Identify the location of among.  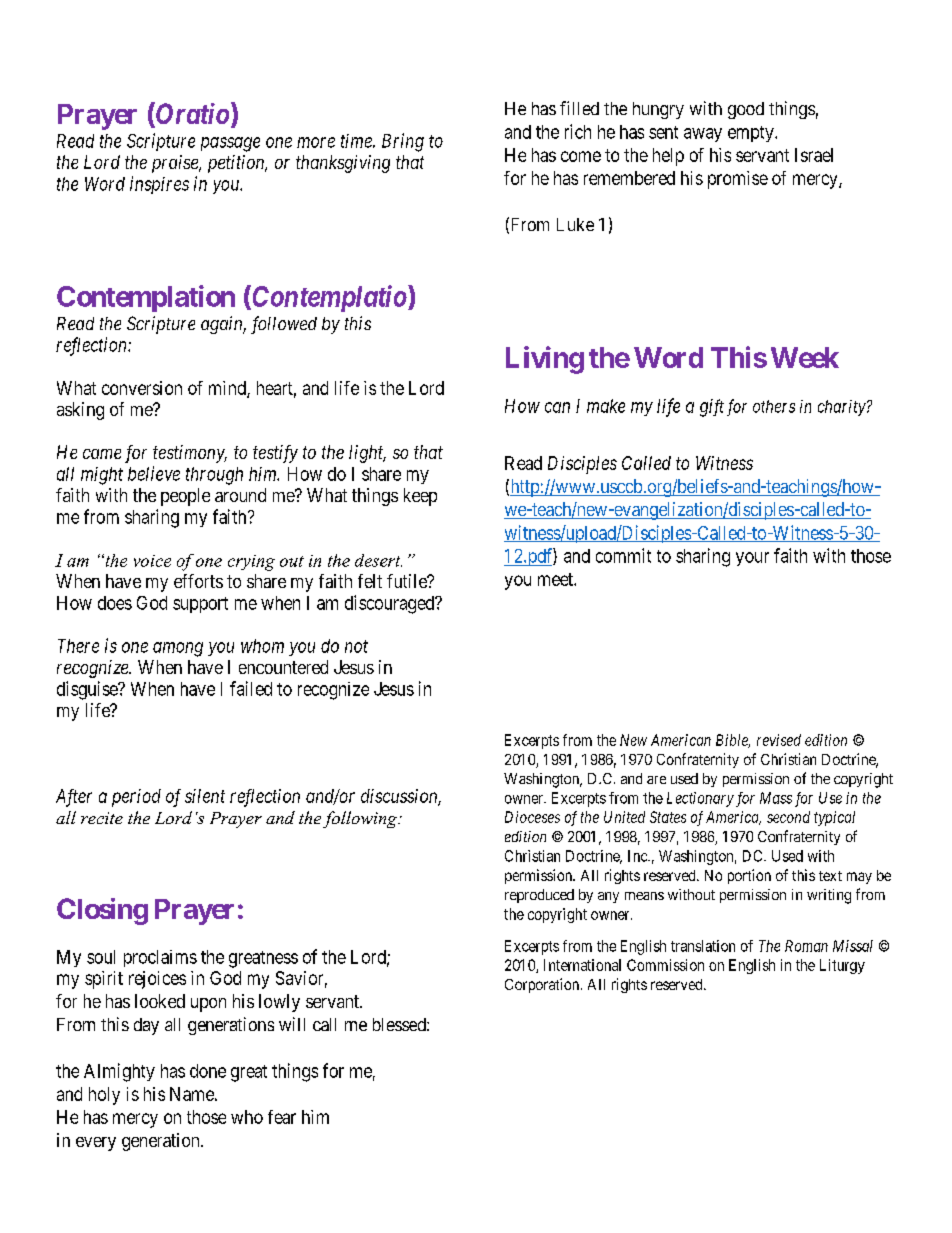
(178, 649).
